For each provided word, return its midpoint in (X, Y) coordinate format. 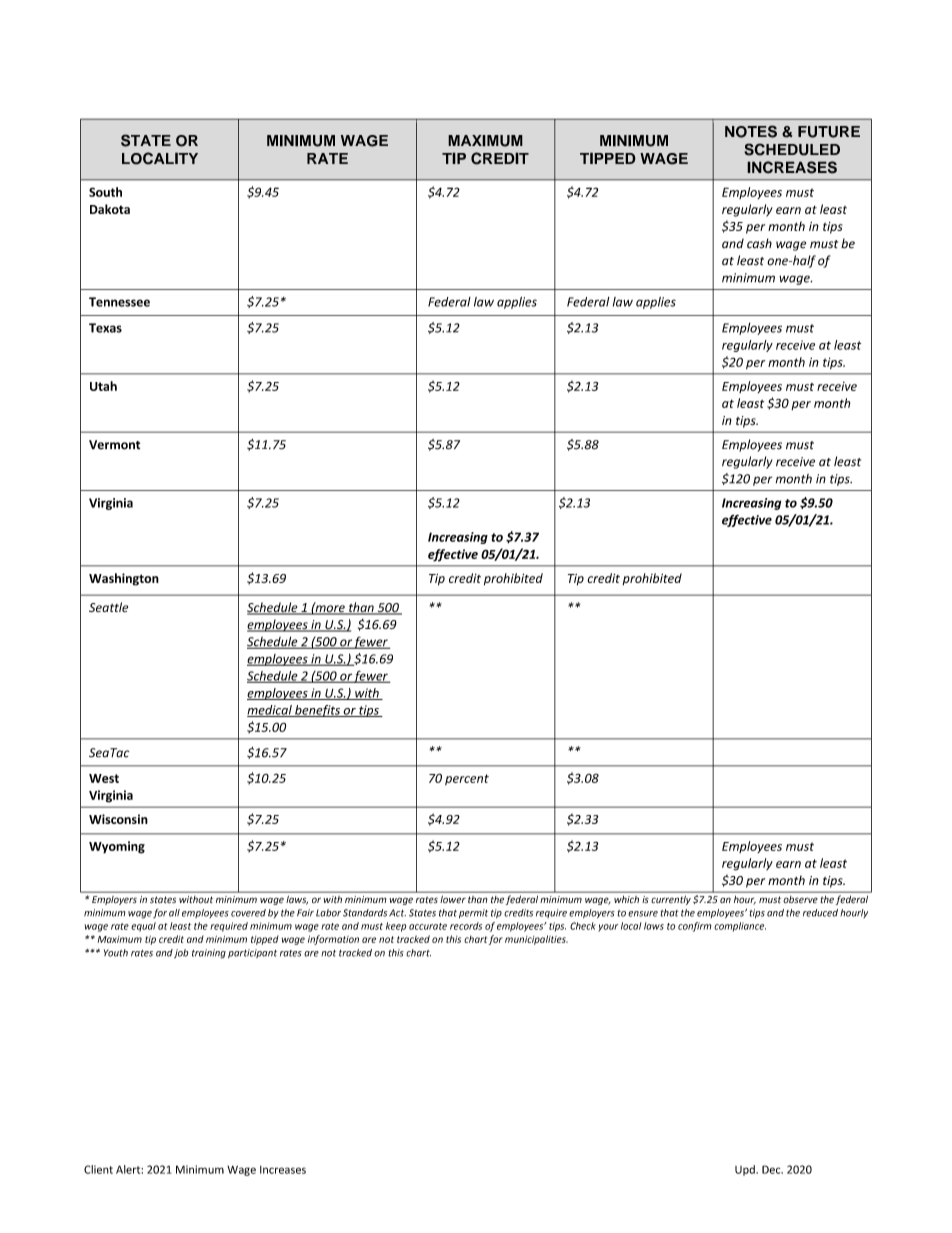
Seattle (108, 607)
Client (98, 1169)
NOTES (751, 131)
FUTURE (829, 132)
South (105, 192)
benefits (317, 711)
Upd (746, 1170)
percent (467, 779)
